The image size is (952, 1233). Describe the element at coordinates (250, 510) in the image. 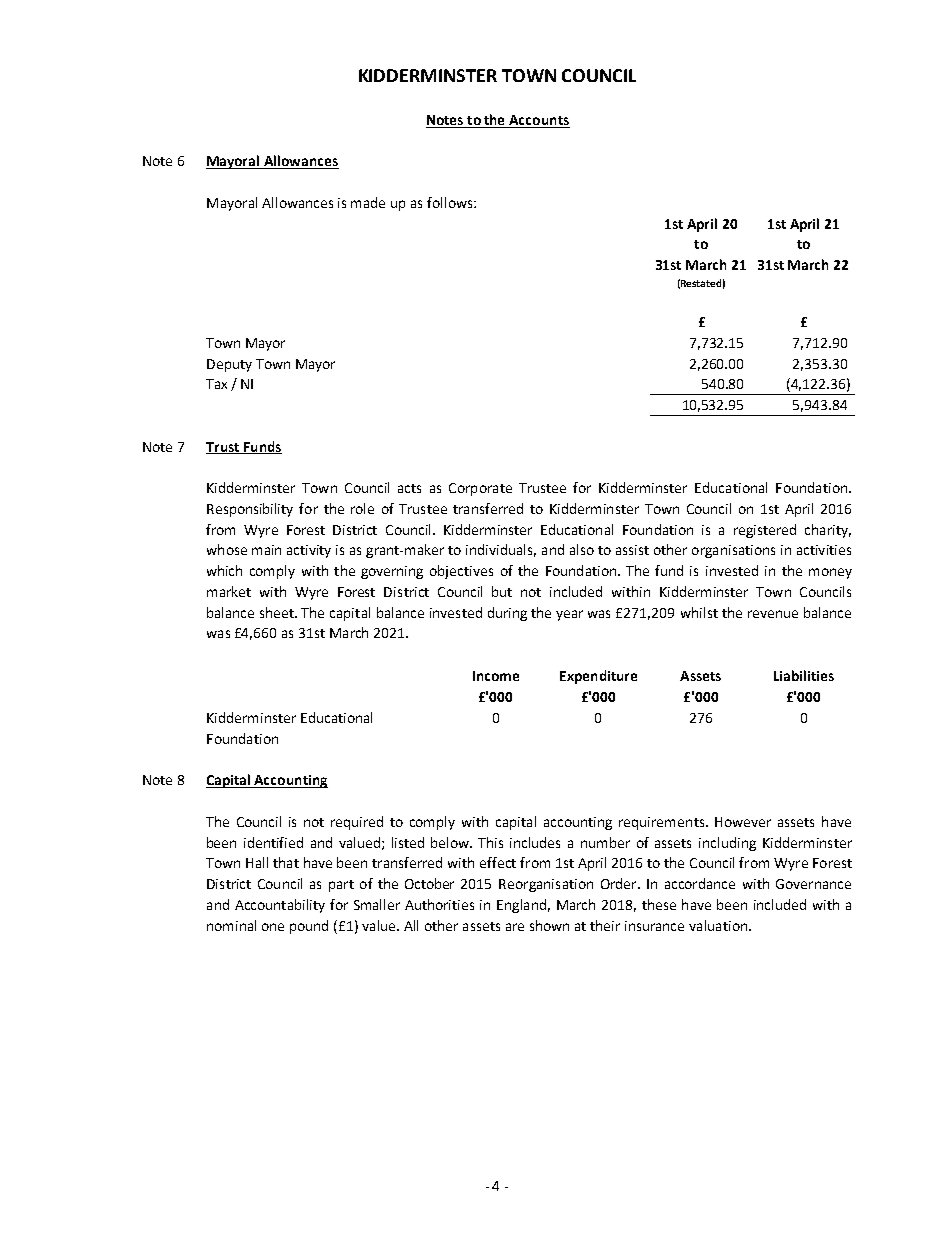

I see `Responsibility` at that location.
